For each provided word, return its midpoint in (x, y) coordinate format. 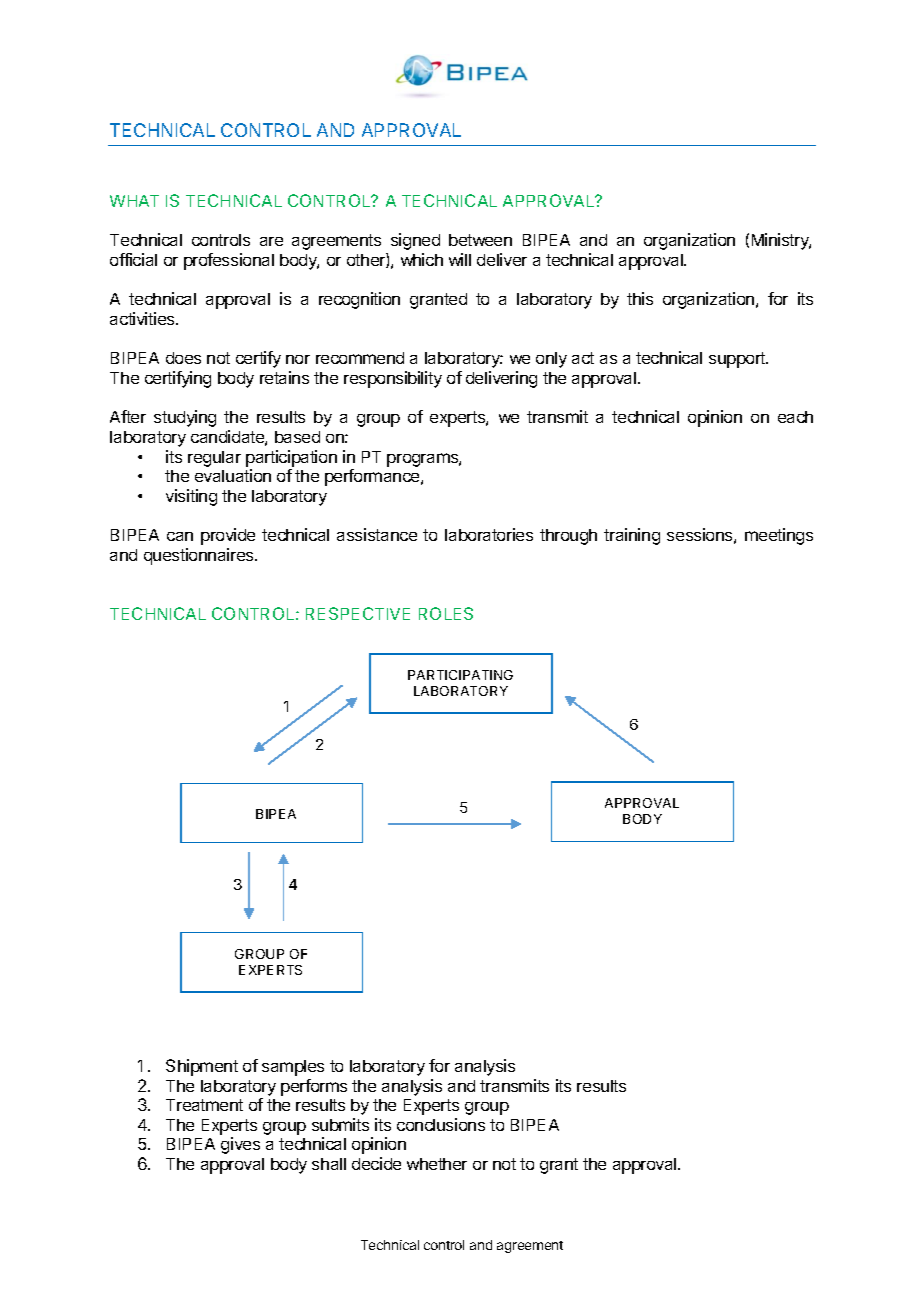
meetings (779, 536)
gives (240, 1145)
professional (229, 261)
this (640, 298)
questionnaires (200, 556)
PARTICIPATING (460, 675)
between (480, 240)
